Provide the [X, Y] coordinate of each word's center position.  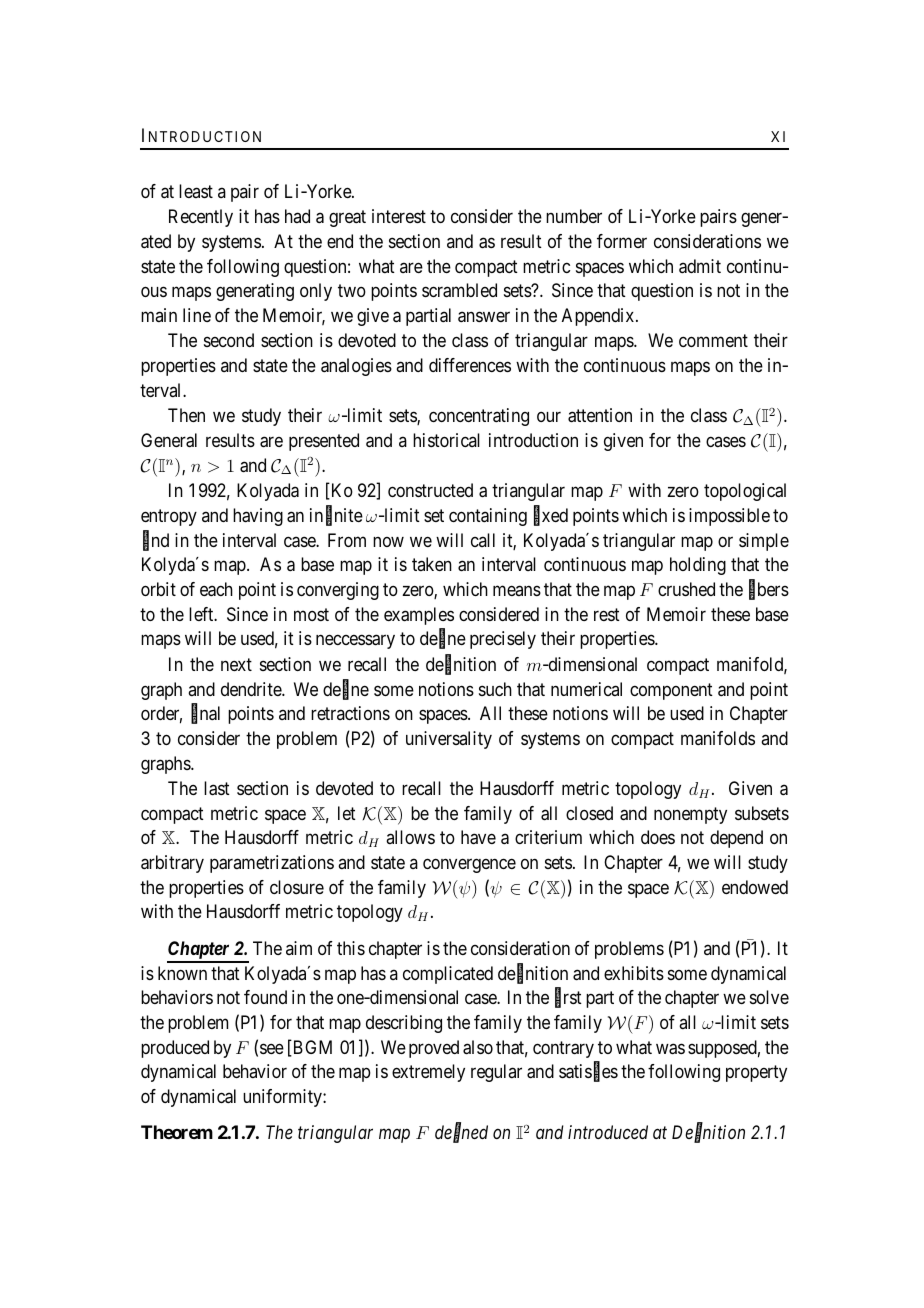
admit [700, 266]
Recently [201, 218]
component [671, 691]
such [495, 689]
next [236, 664]
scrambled [459, 290]
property [756, 1074]
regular [496, 1073]
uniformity [283, 1098]
